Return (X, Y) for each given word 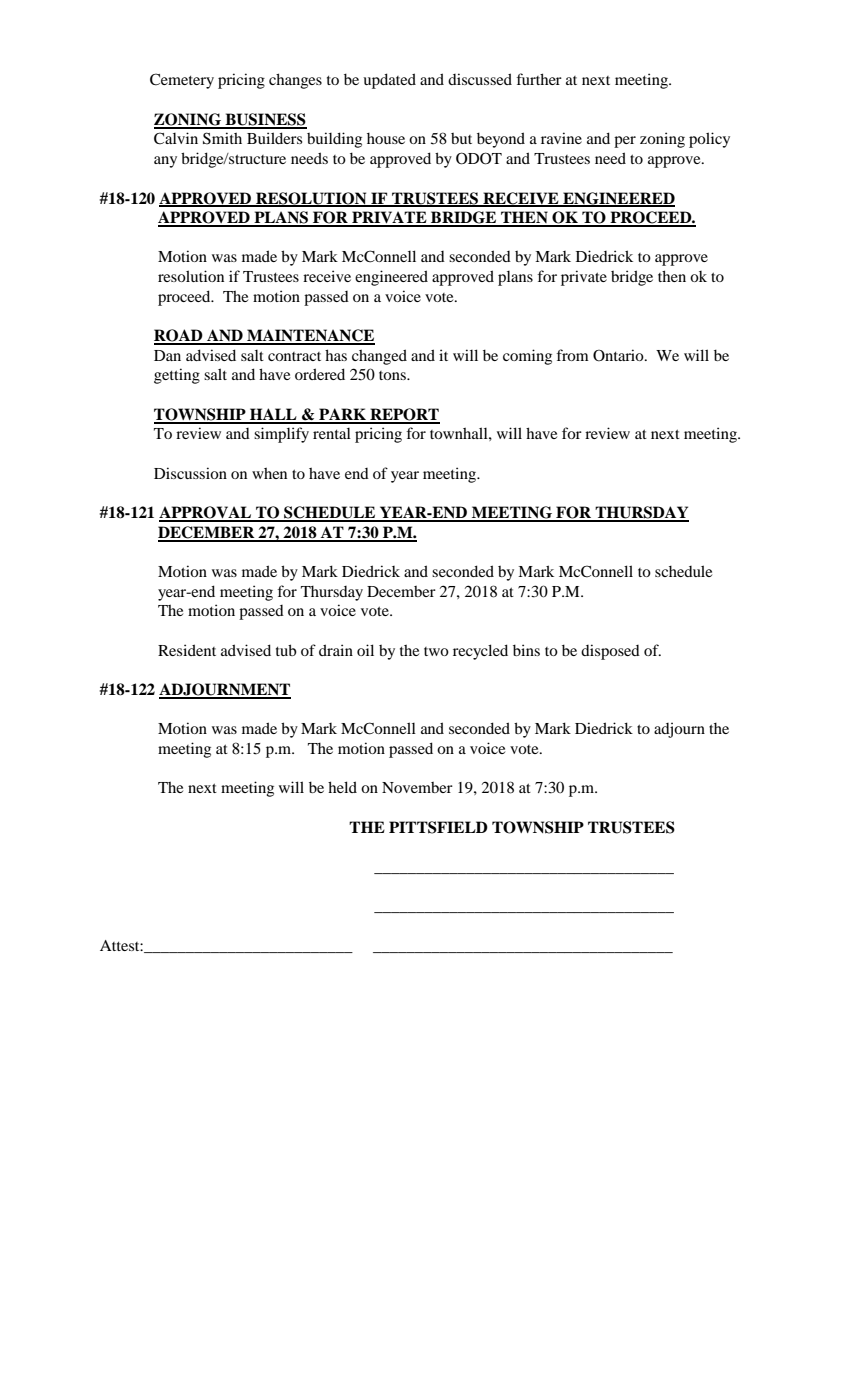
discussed (480, 79)
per (625, 142)
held (342, 787)
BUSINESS (265, 120)
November (417, 787)
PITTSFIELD (438, 827)
